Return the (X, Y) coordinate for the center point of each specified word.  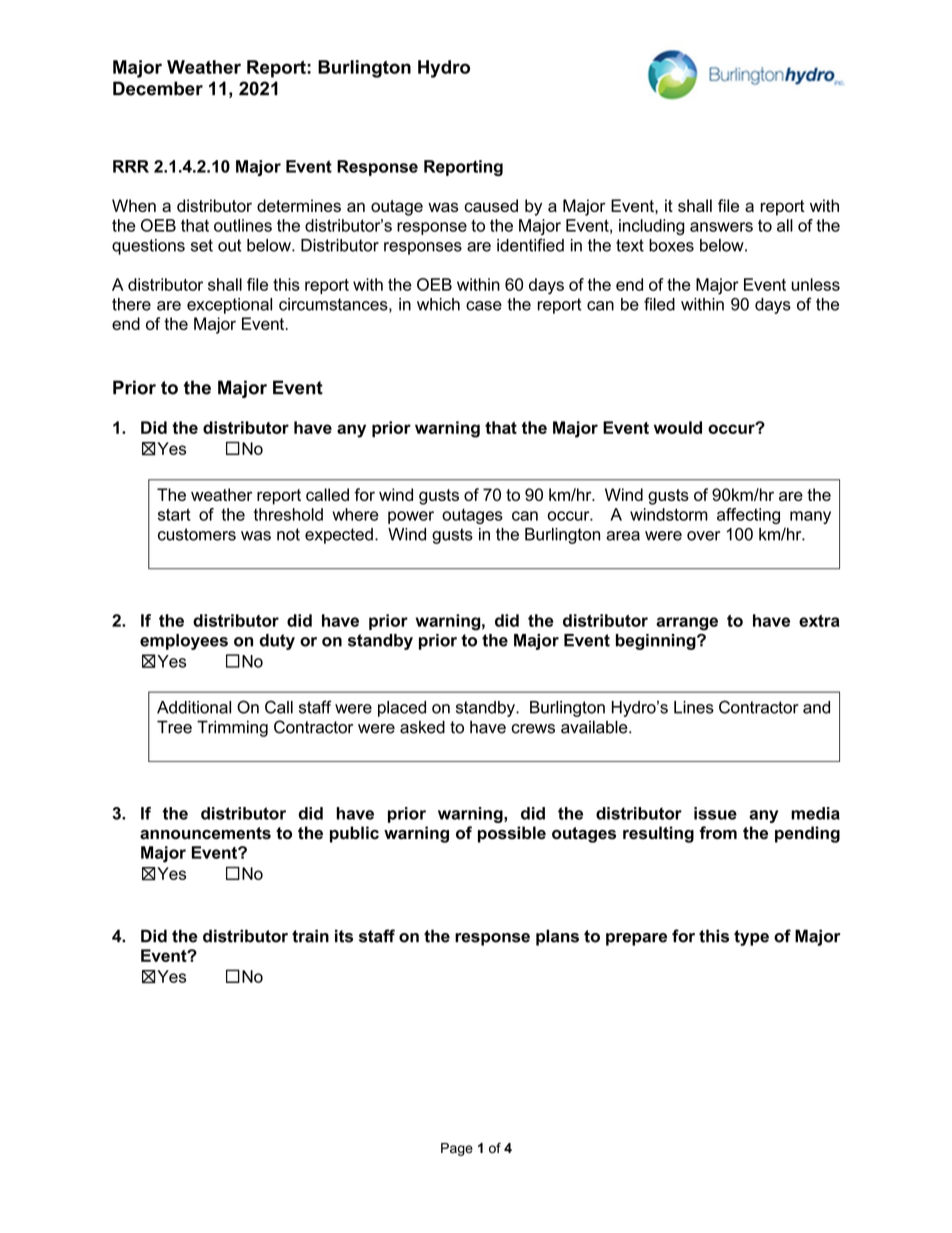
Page (457, 1149)
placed (402, 709)
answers (721, 227)
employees (184, 642)
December (158, 88)
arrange (687, 624)
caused (491, 205)
